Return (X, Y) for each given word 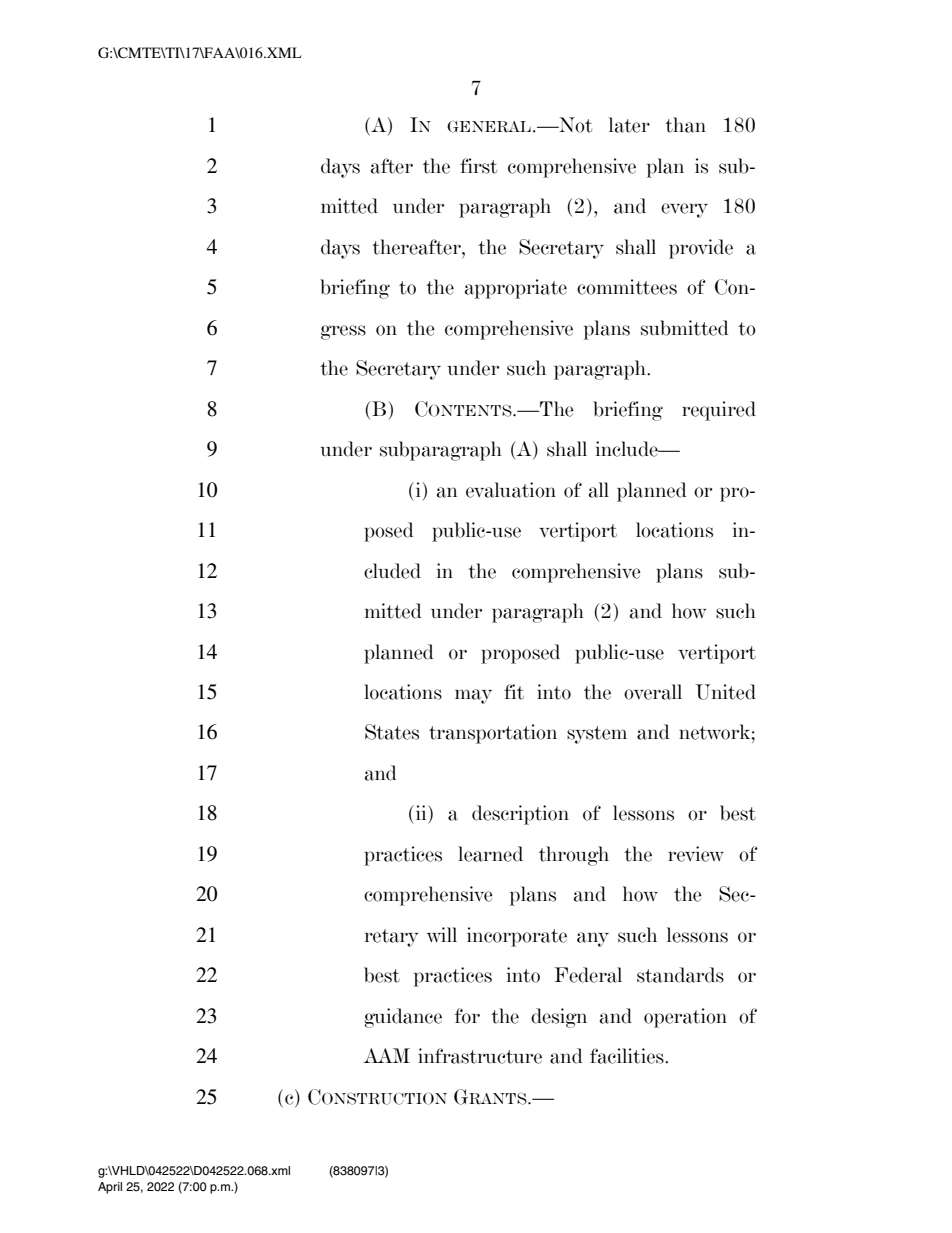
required (719, 411)
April (110, 1188)
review (696, 854)
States (392, 732)
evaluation (511, 490)
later (629, 125)
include (628, 449)
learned (490, 854)
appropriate (516, 289)
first (478, 166)
